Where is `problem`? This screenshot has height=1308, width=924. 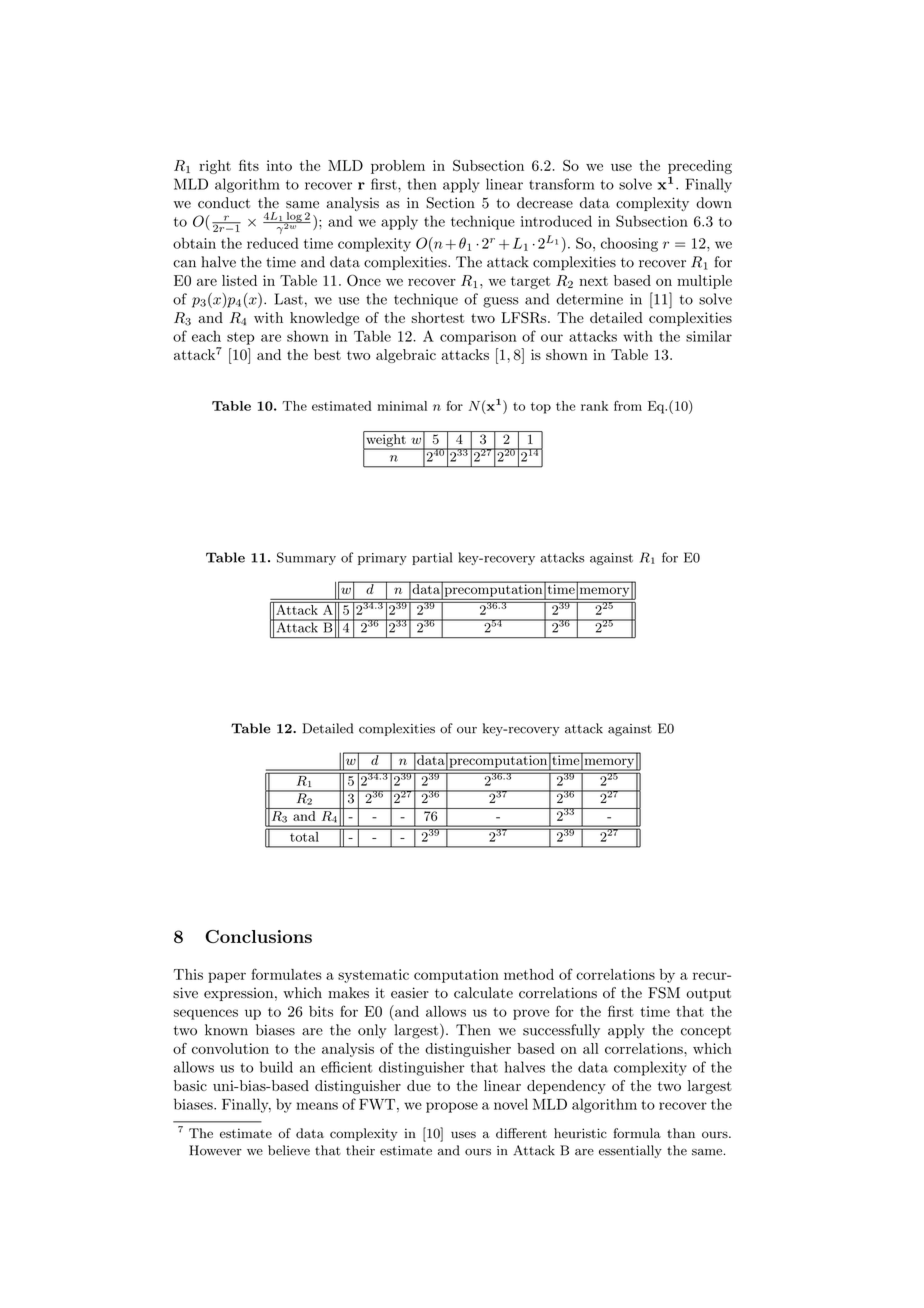
problem is located at coordinates (398, 167).
